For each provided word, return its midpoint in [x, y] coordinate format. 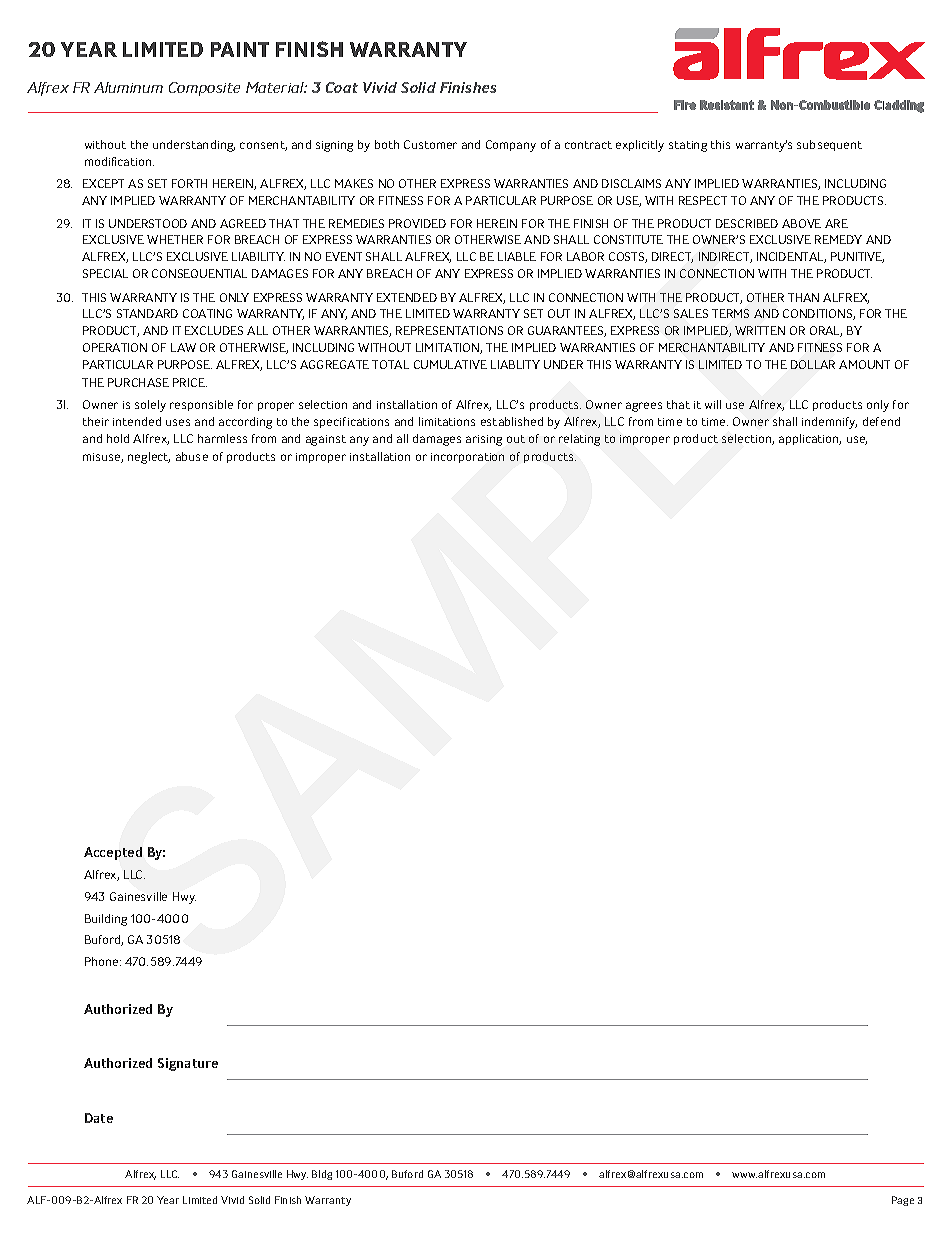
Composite [204, 89]
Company [511, 146]
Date [99, 1118]
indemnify [829, 423]
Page [903, 1201]
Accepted [113, 853]
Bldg [322, 1175]
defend [881, 421]
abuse [192, 456]
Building [106, 920]
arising [484, 440]
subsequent [829, 145]
